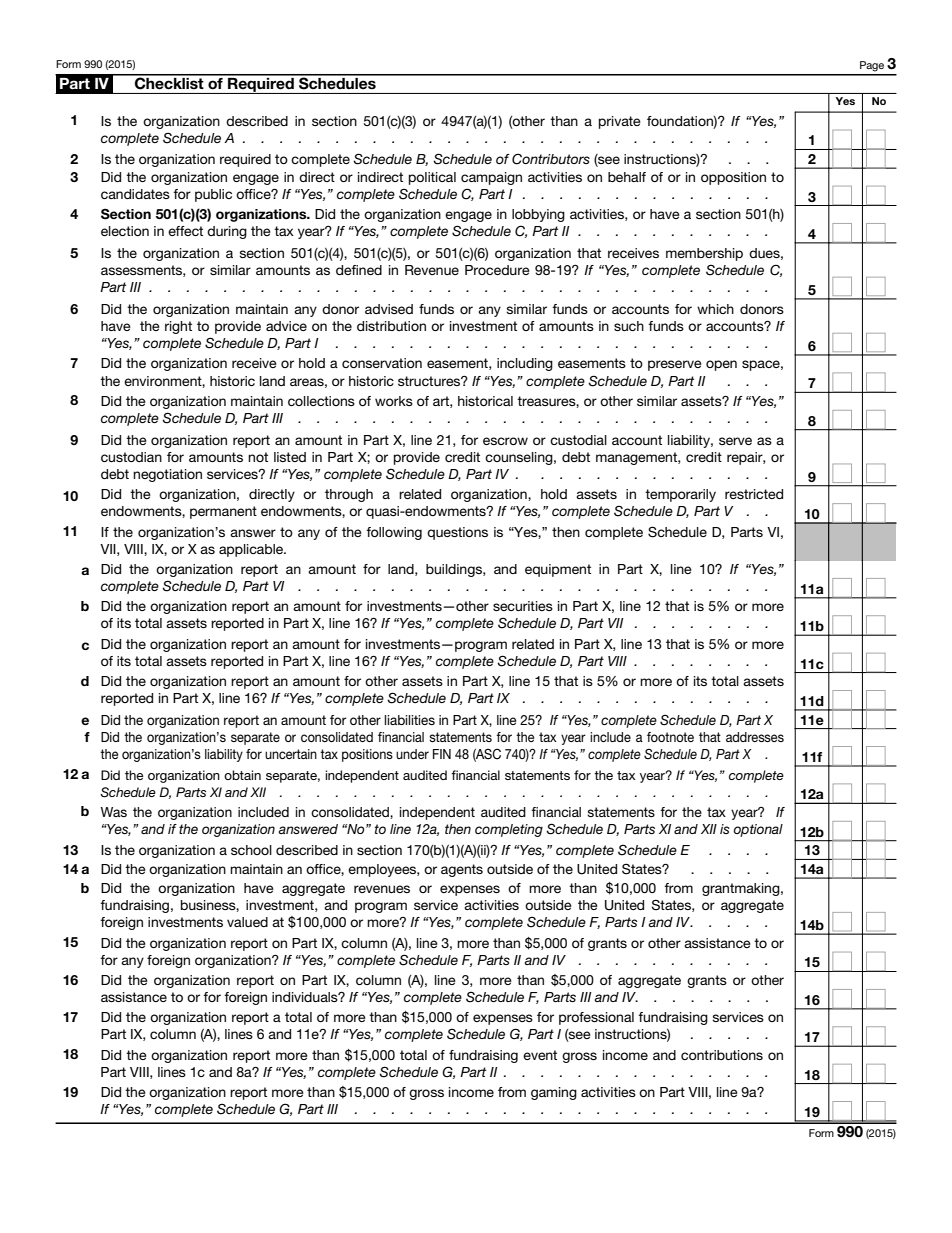  Describe the element at coordinates (551, 159) in the document. I see `Contributors` at that location.
